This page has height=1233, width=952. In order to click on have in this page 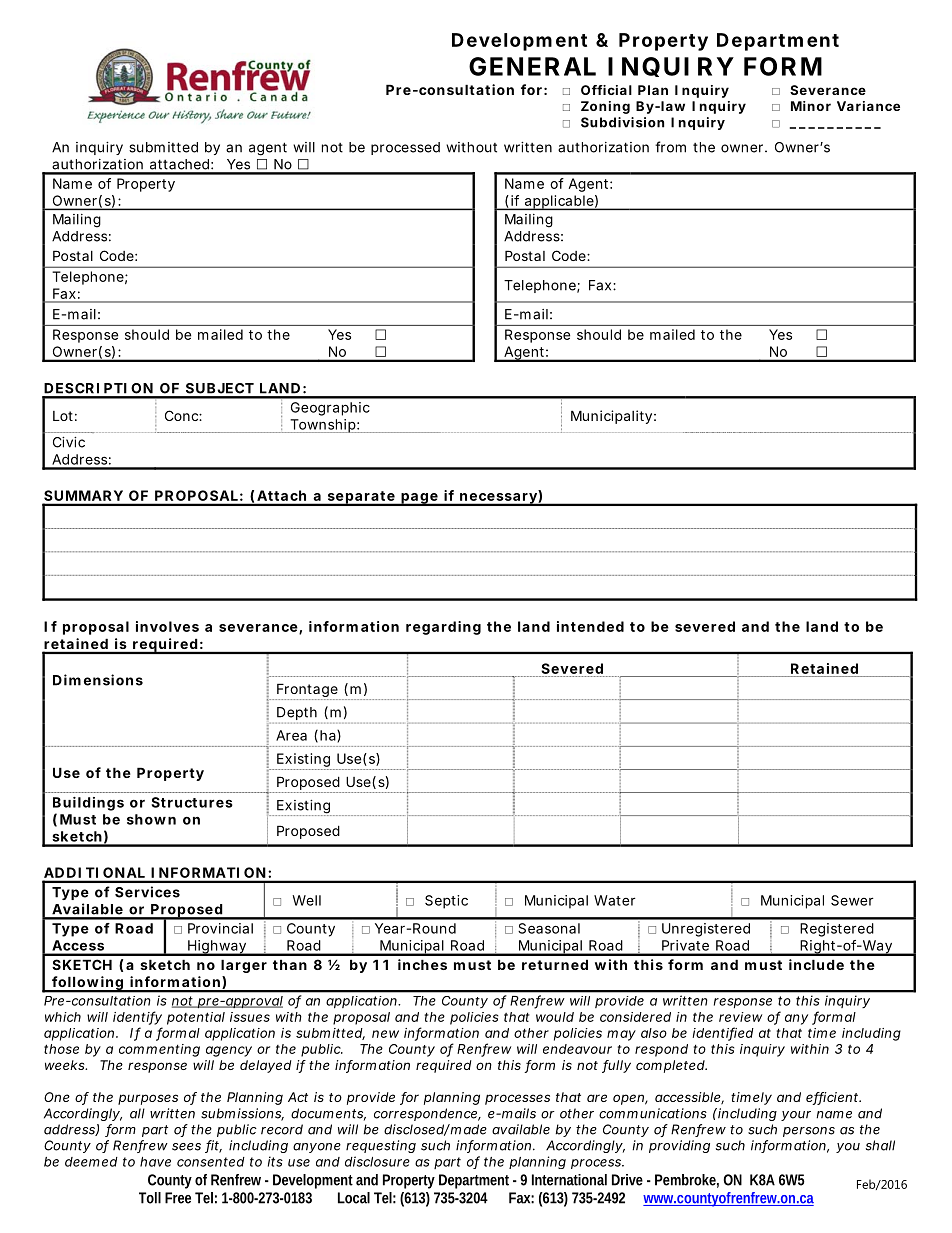, I will do `click(155, 1162)`.
